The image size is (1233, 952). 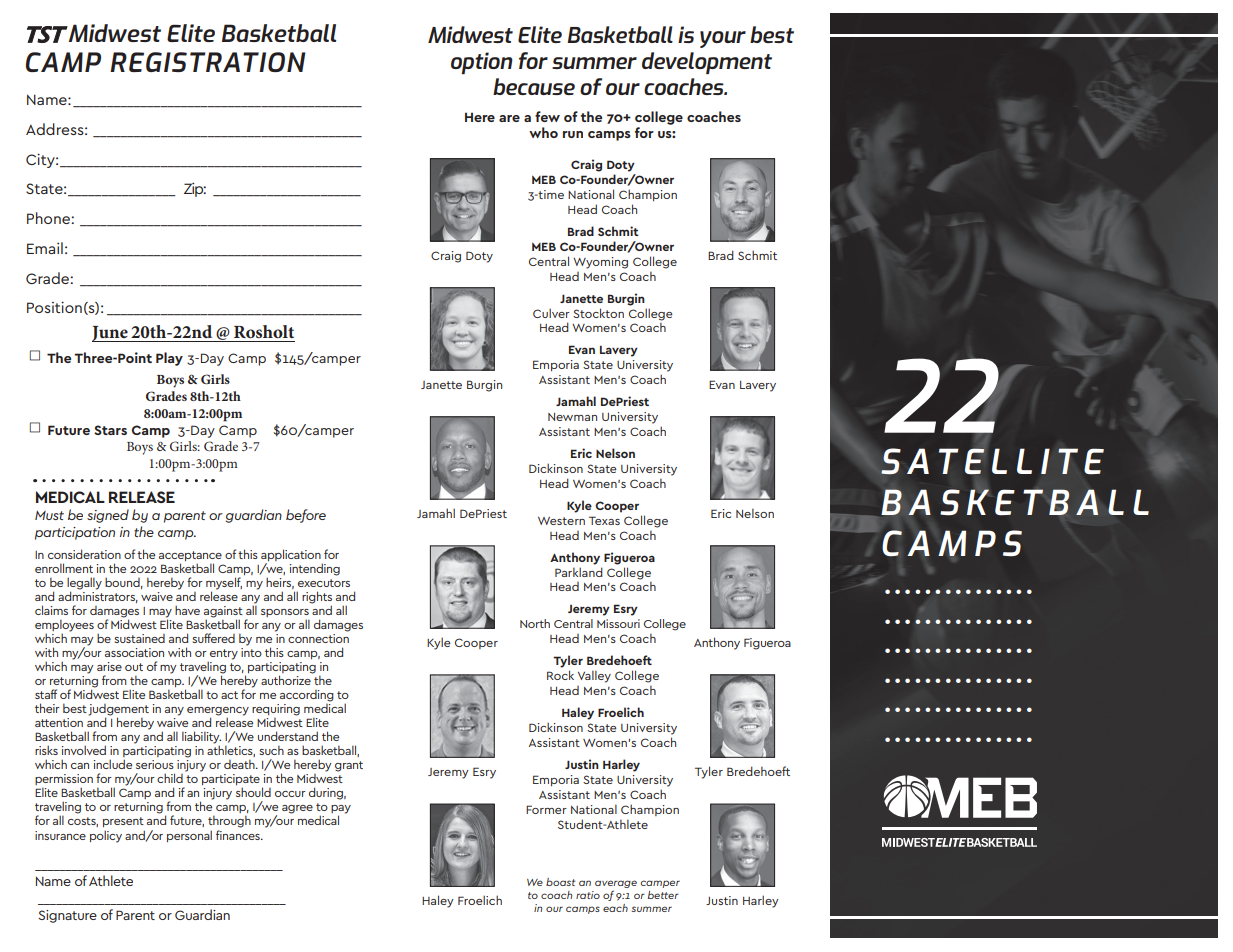 What do you see at coordinates (341, 809) in the document?
I see `pay` at bounding box center [341, 809].
